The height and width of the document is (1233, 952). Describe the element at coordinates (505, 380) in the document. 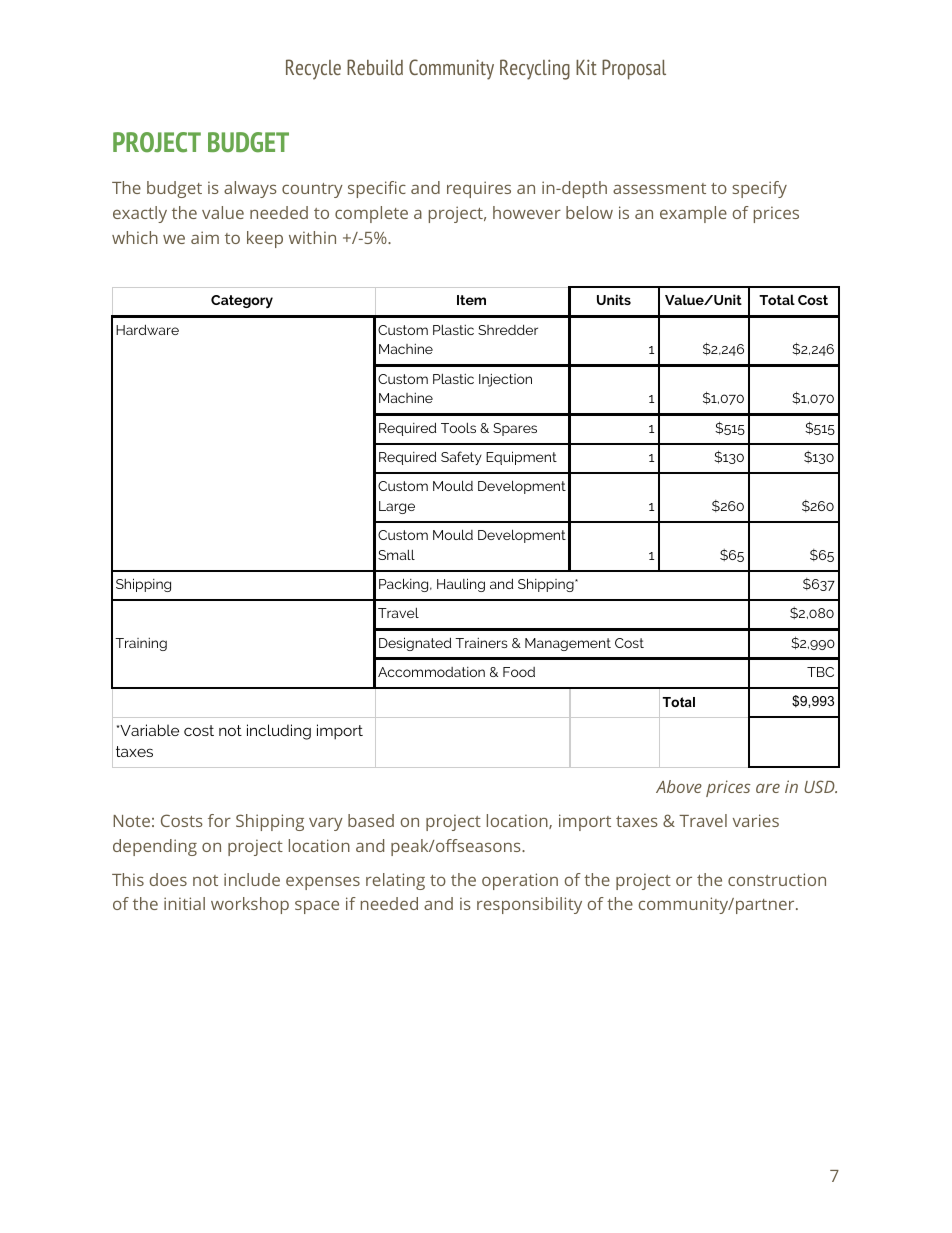

I see `Injection` at that location.
